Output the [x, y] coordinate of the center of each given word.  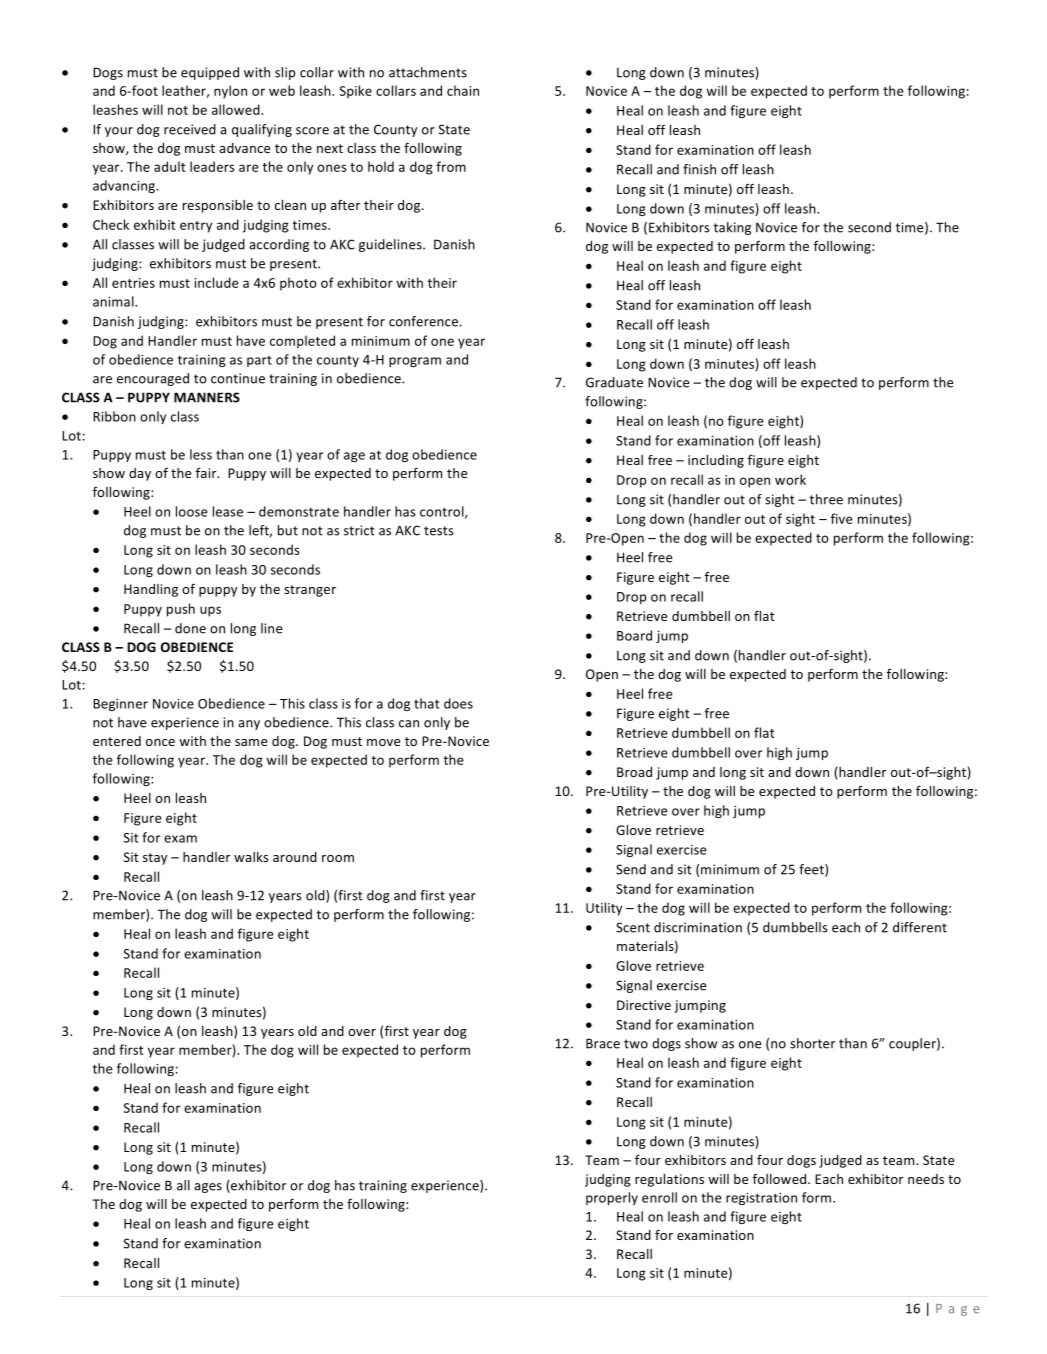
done [190, 628]
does [458, 703]
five [842, 518]
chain [463, 90]
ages [208, 1188]
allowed [237, 109]
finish [699, 169]
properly [612, 1198]
